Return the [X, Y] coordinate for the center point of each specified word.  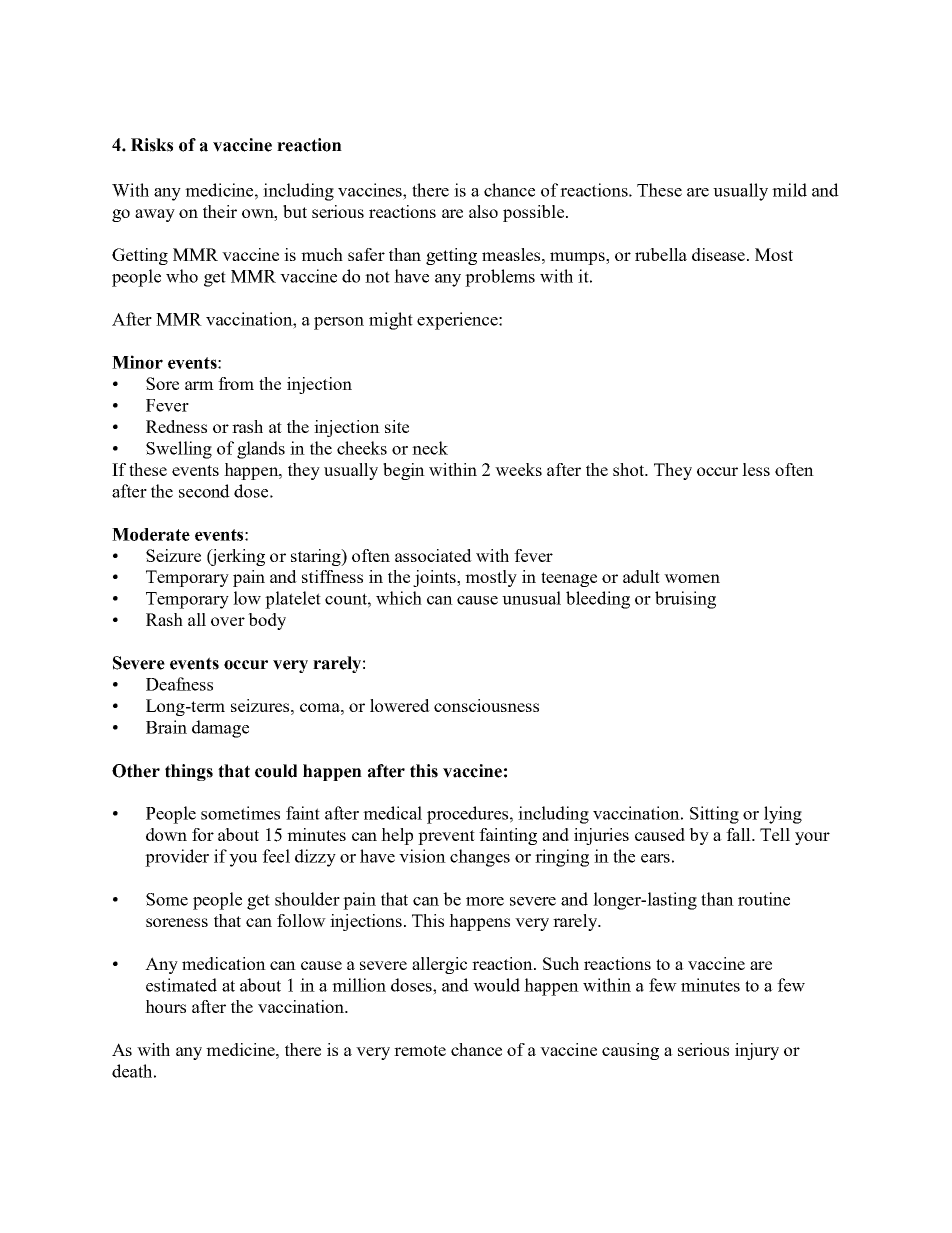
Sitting [714, 815]
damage [220, 729]
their [220, 211]
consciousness [486, 705]
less [756, 469]
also [483, 211]
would [496, 985]
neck [430, 448]
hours [165, 1006]
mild [789, 190]
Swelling [179, 450]
